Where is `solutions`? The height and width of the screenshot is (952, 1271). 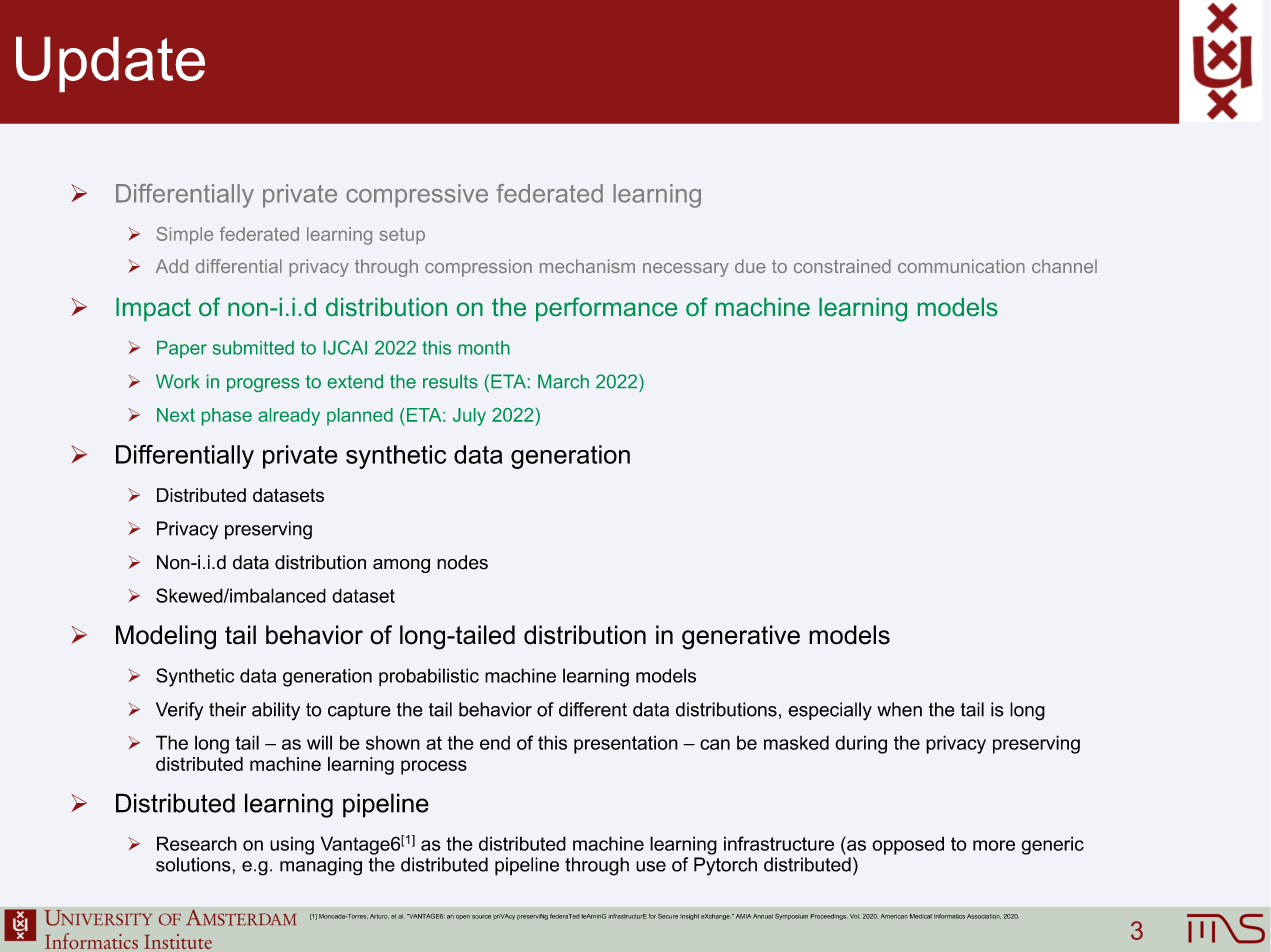
solutions is located at coordinates (194, 864).
